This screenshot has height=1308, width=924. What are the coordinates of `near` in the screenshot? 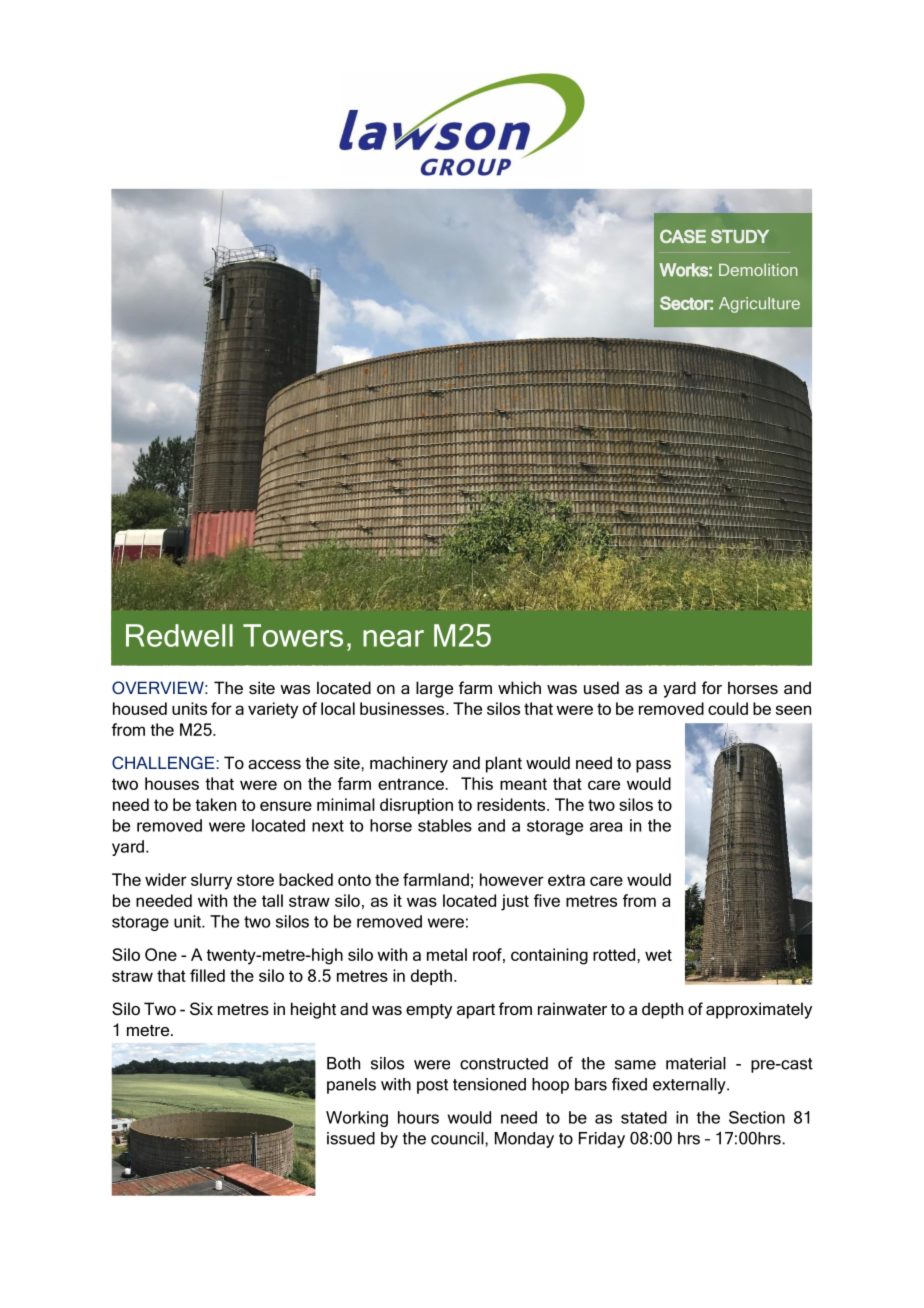 It's located at (393, 638).
